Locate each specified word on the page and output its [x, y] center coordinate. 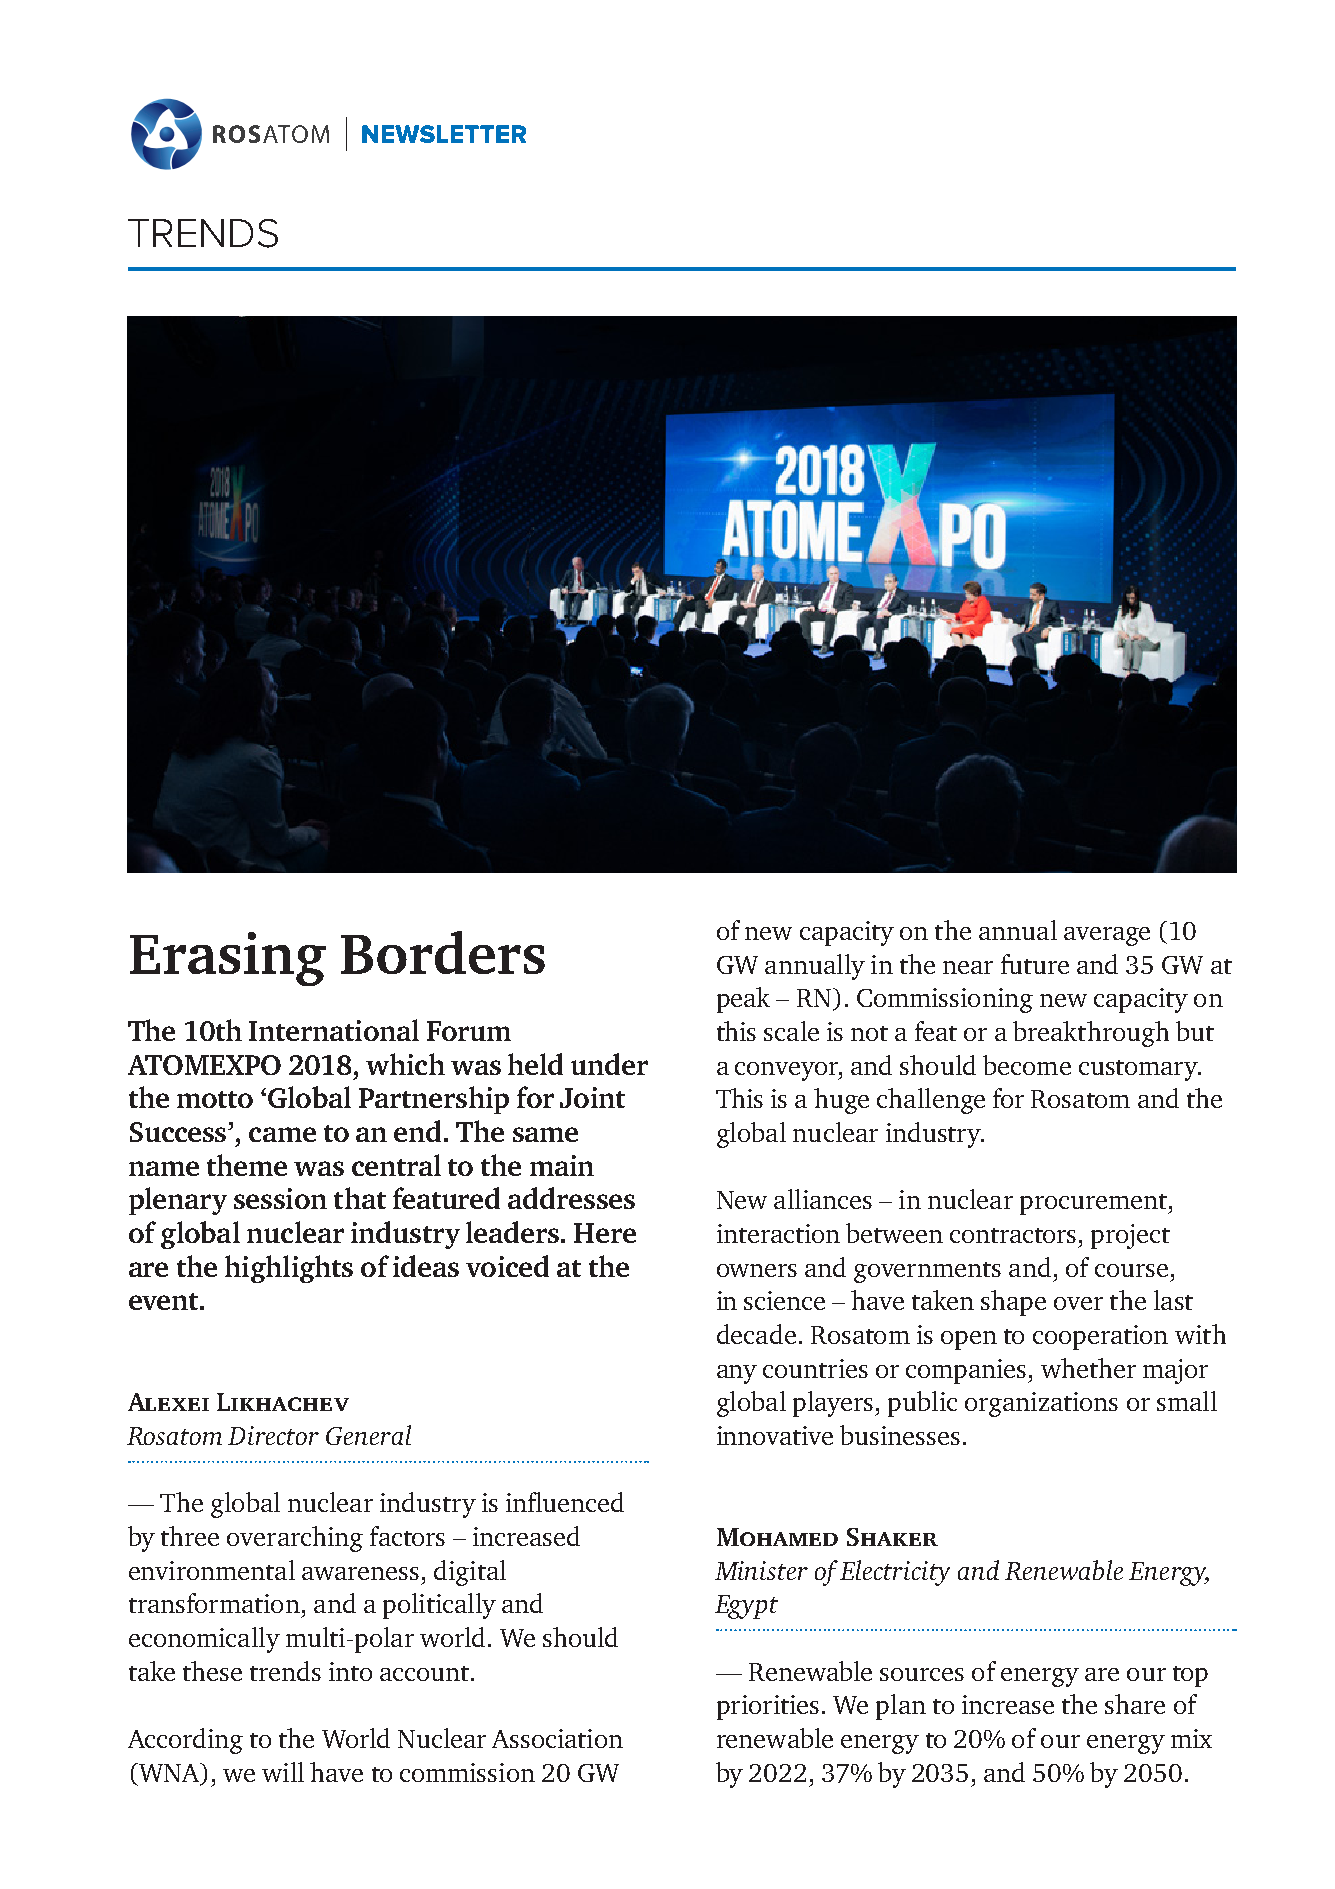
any [737, 1374]
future [1035, 964]
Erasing [228, 959]
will [283, 1772]
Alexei [168, 1402]
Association [557, 1738]
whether [1088, 1368]
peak [743, 1000]
